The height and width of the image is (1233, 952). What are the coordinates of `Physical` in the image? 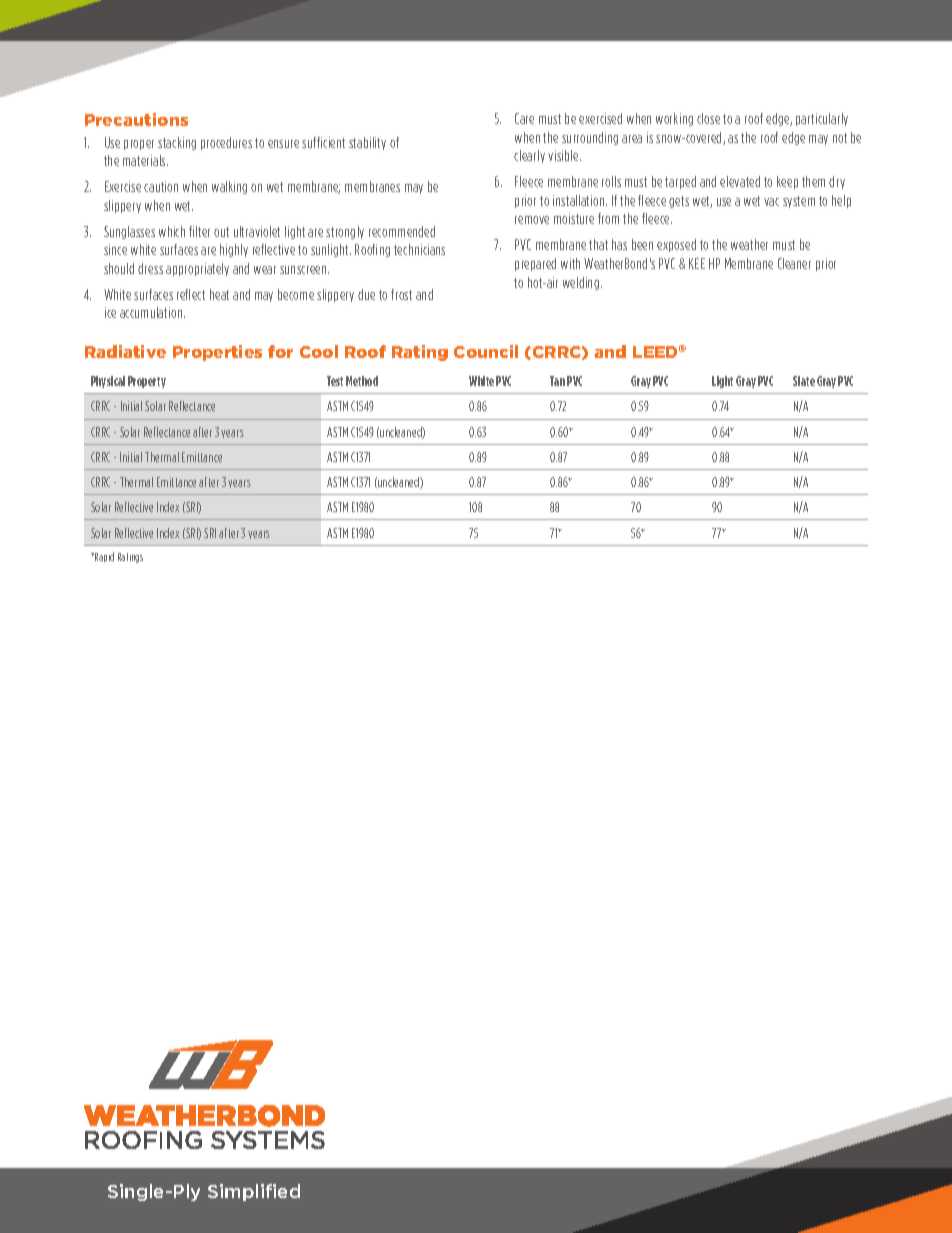 It's located at (108, 382).
